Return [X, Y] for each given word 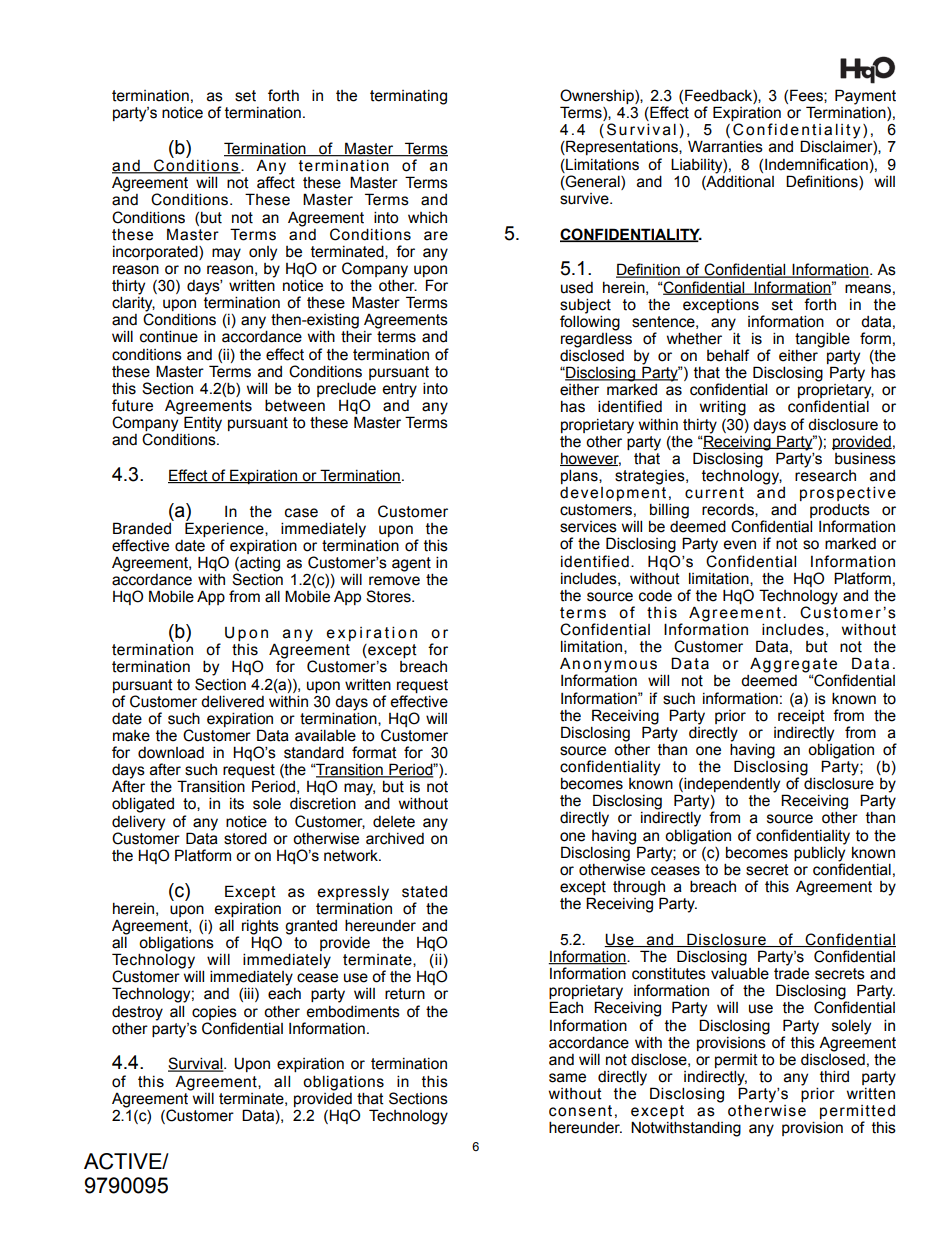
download [171, 753]
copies [214, 1013]
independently [732, 786]
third [834, 1076]
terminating [408, 97]
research [825, 474]
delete [394, 822]
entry [399, 390]
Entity [203, 424]
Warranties [725, 146]
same [567, 1078]
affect [276, 181]
